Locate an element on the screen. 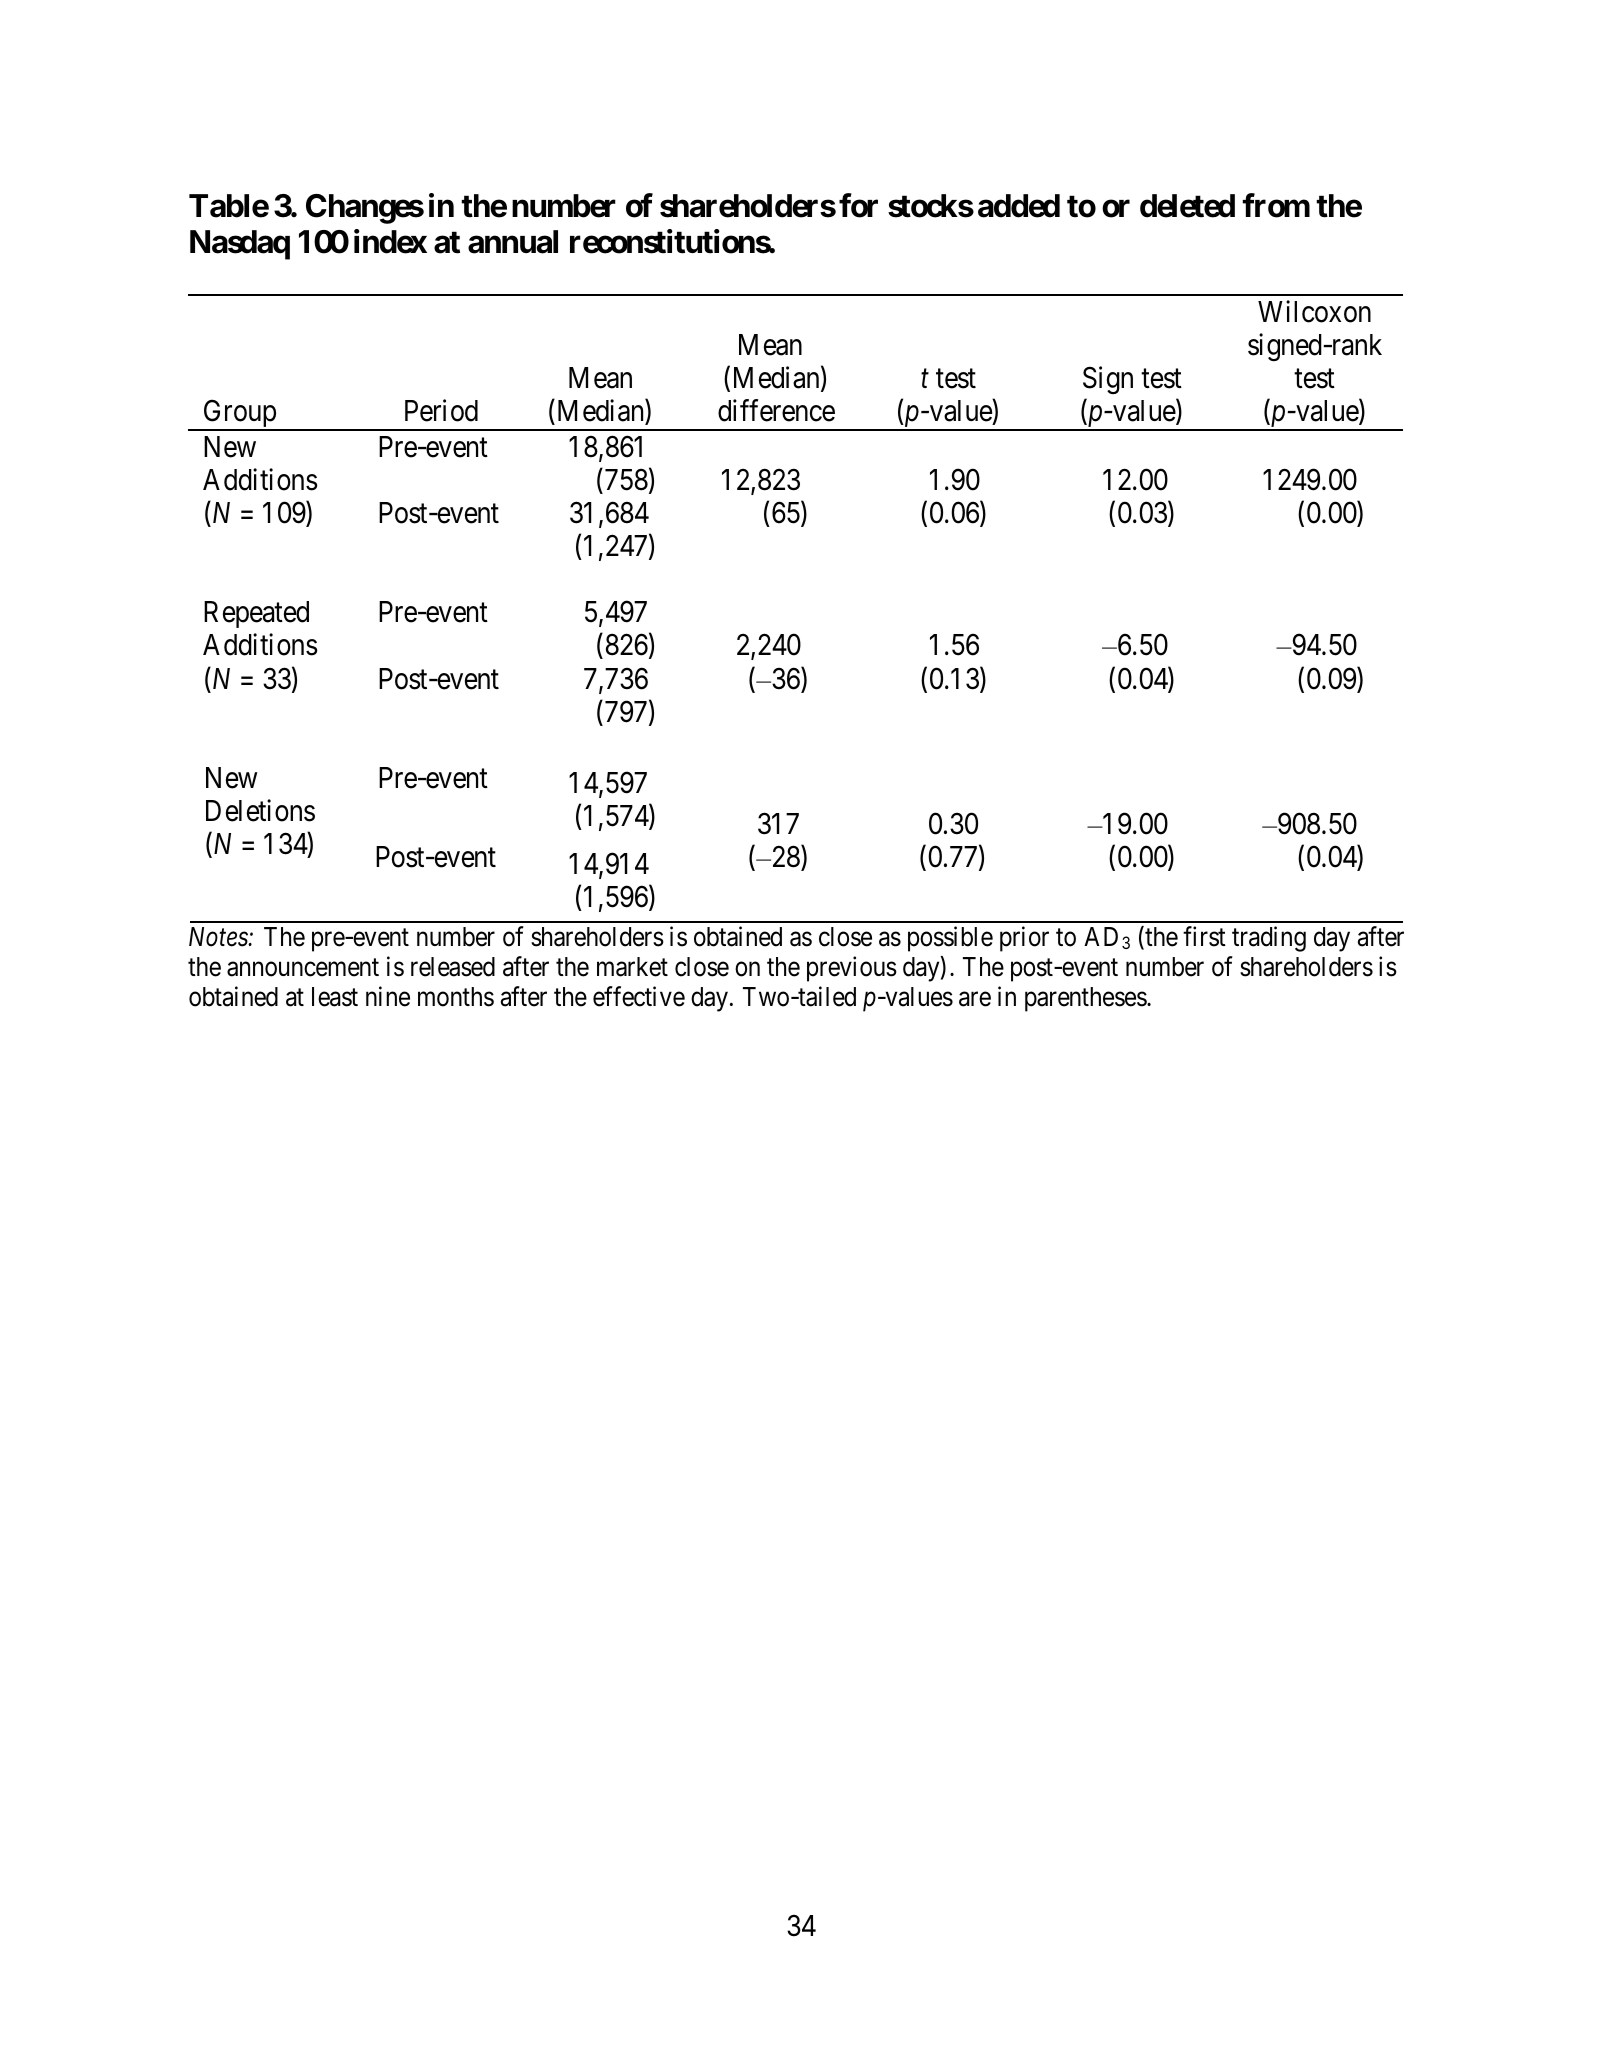 This screenshot has height=2072, width=1601. first is located at coordinates (1204, 936).
